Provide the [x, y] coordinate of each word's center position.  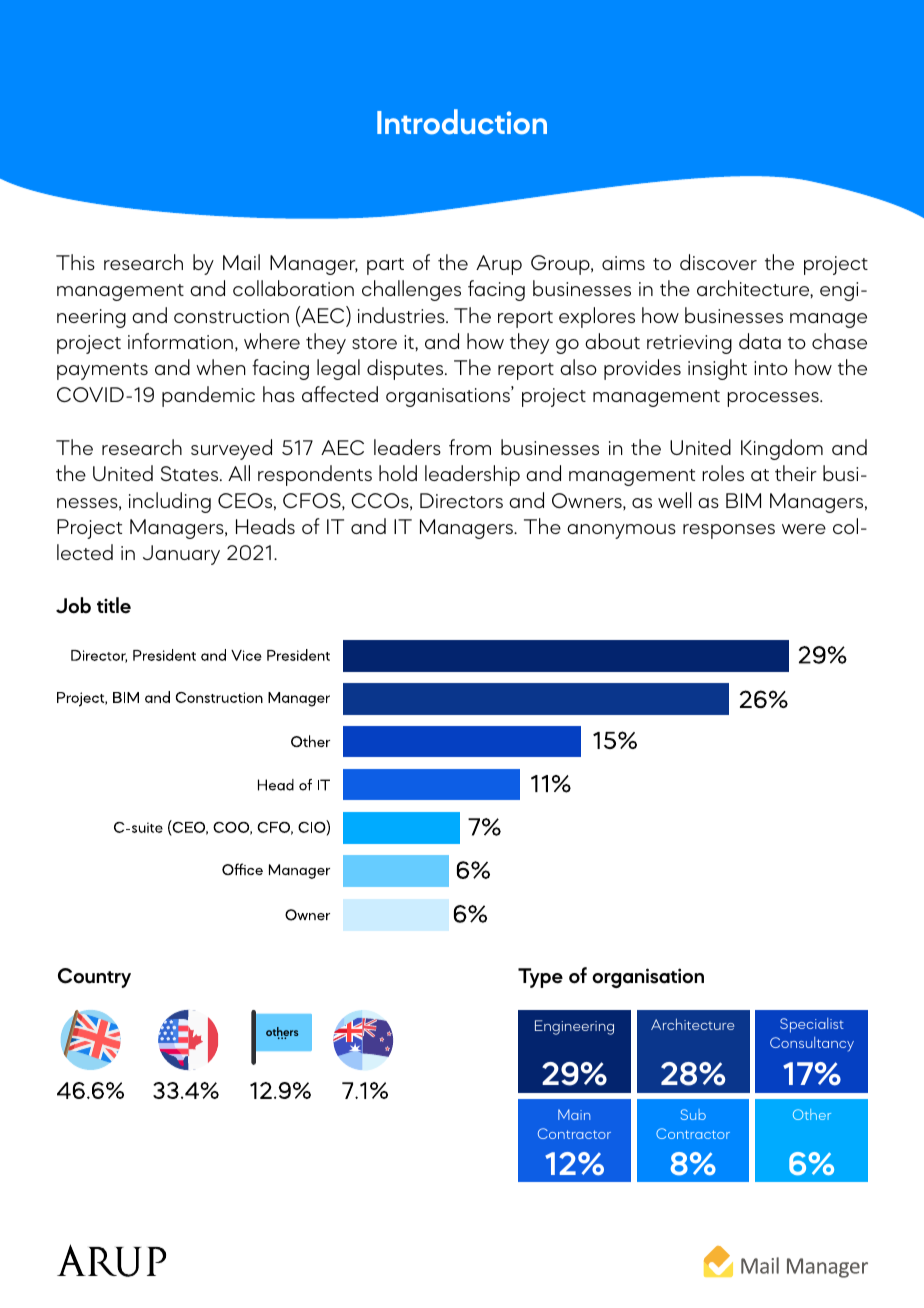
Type [540, 978]
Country [94, 978]
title [114, 605]
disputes [406, 369]
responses [729, 531]
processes [774, 399]
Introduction [462, 122]
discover [718, 262]
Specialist [812, 1025]
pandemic [208, 396]
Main [574, 1114]
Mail [241, 262]
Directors [461, 500]
